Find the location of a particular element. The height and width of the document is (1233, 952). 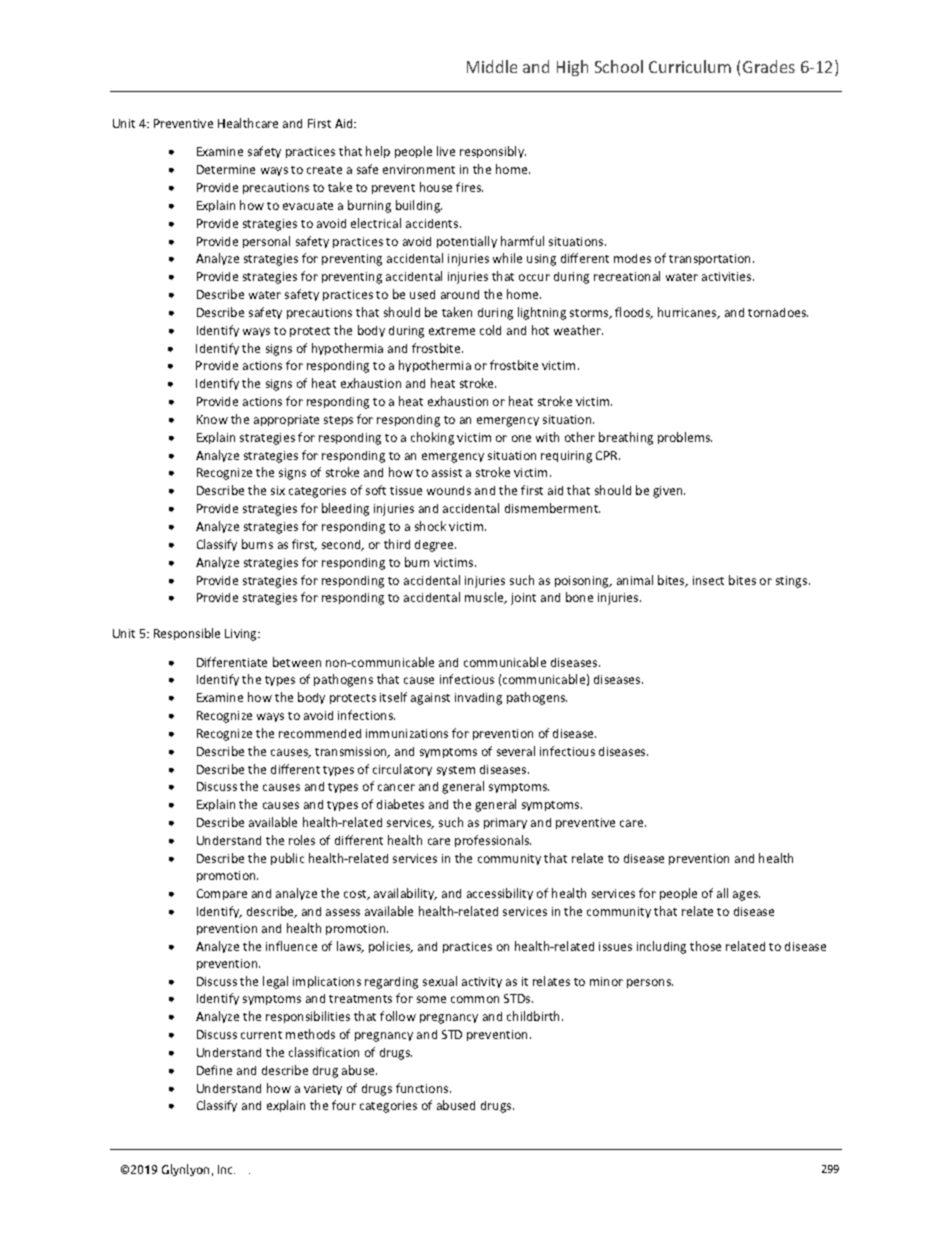

Living is located at coordinates (242, 635).
